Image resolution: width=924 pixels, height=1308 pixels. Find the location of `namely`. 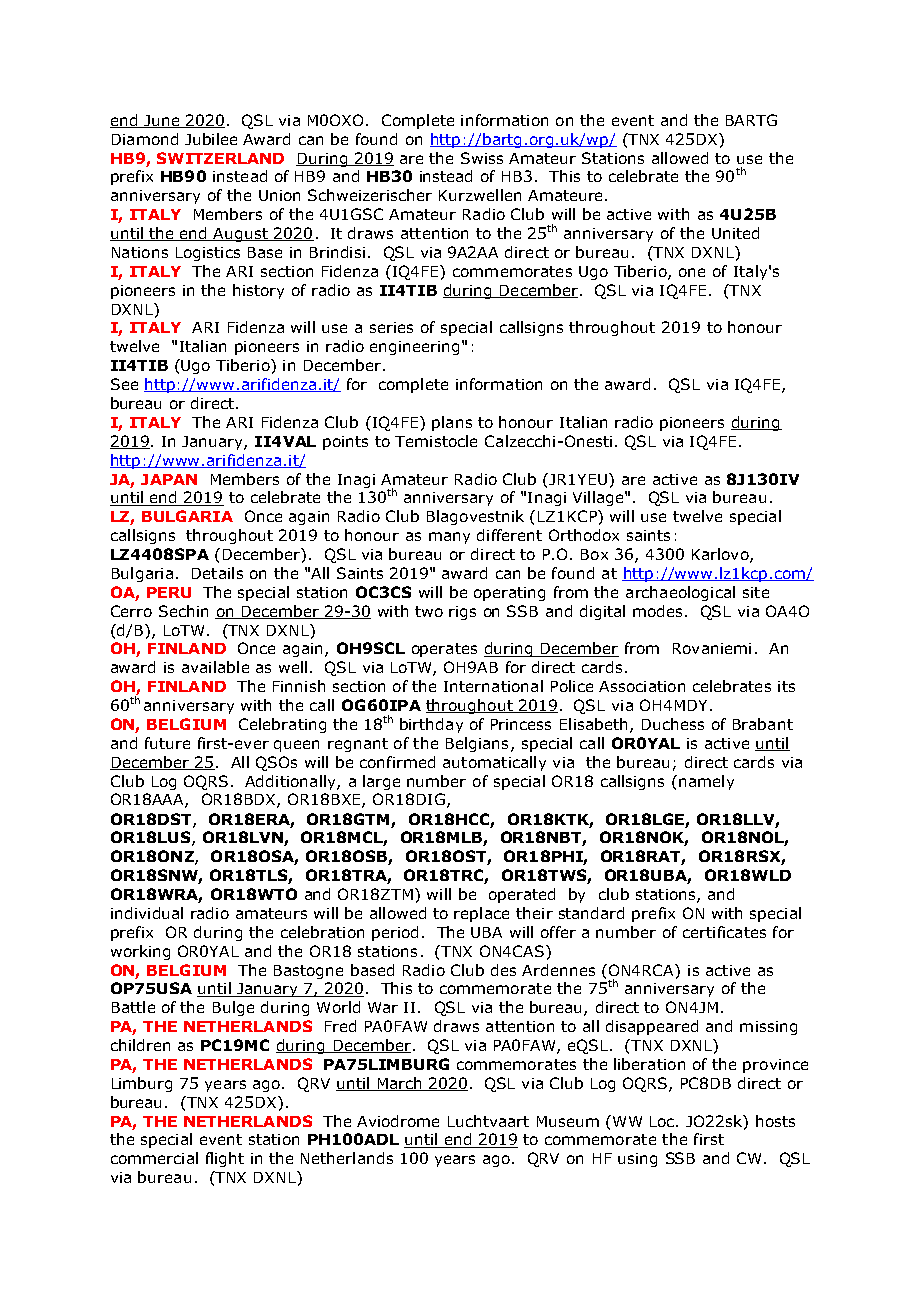

namely is located at coordinates (706, 782).
